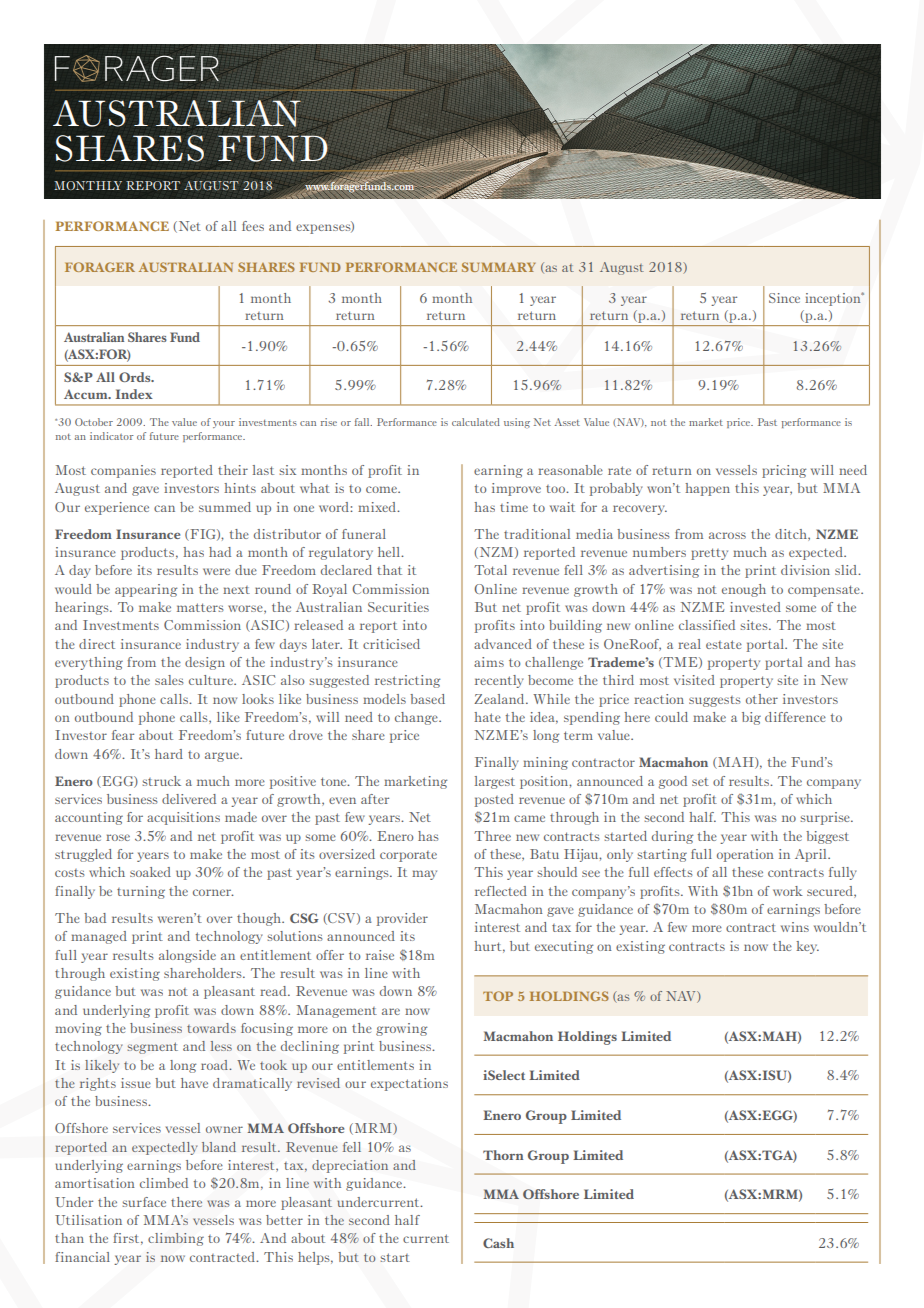  I want to click on Cash, so click(498, 1243).
